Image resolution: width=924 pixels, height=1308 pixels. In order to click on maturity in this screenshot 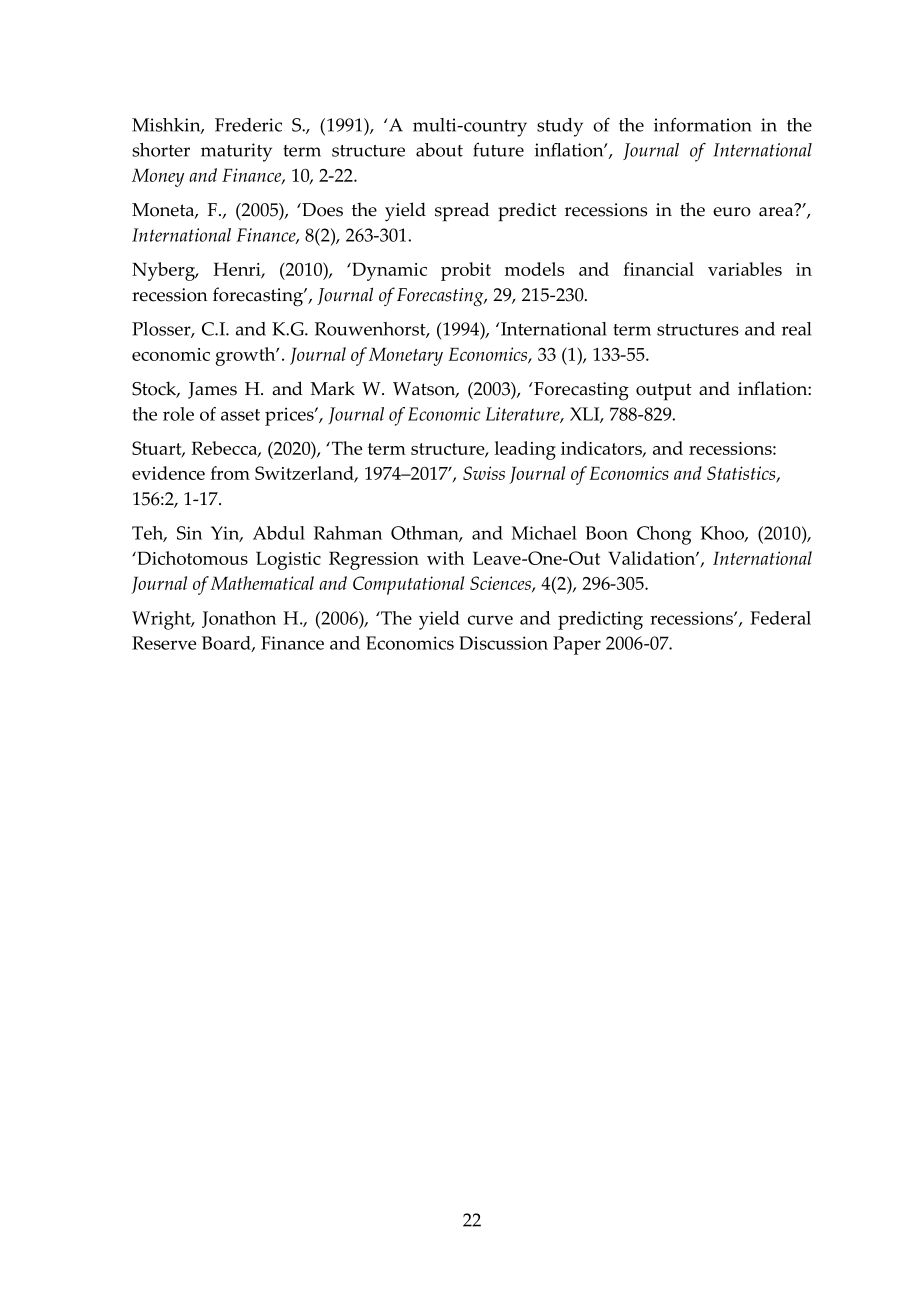, I will do `click(236, 152)`.
